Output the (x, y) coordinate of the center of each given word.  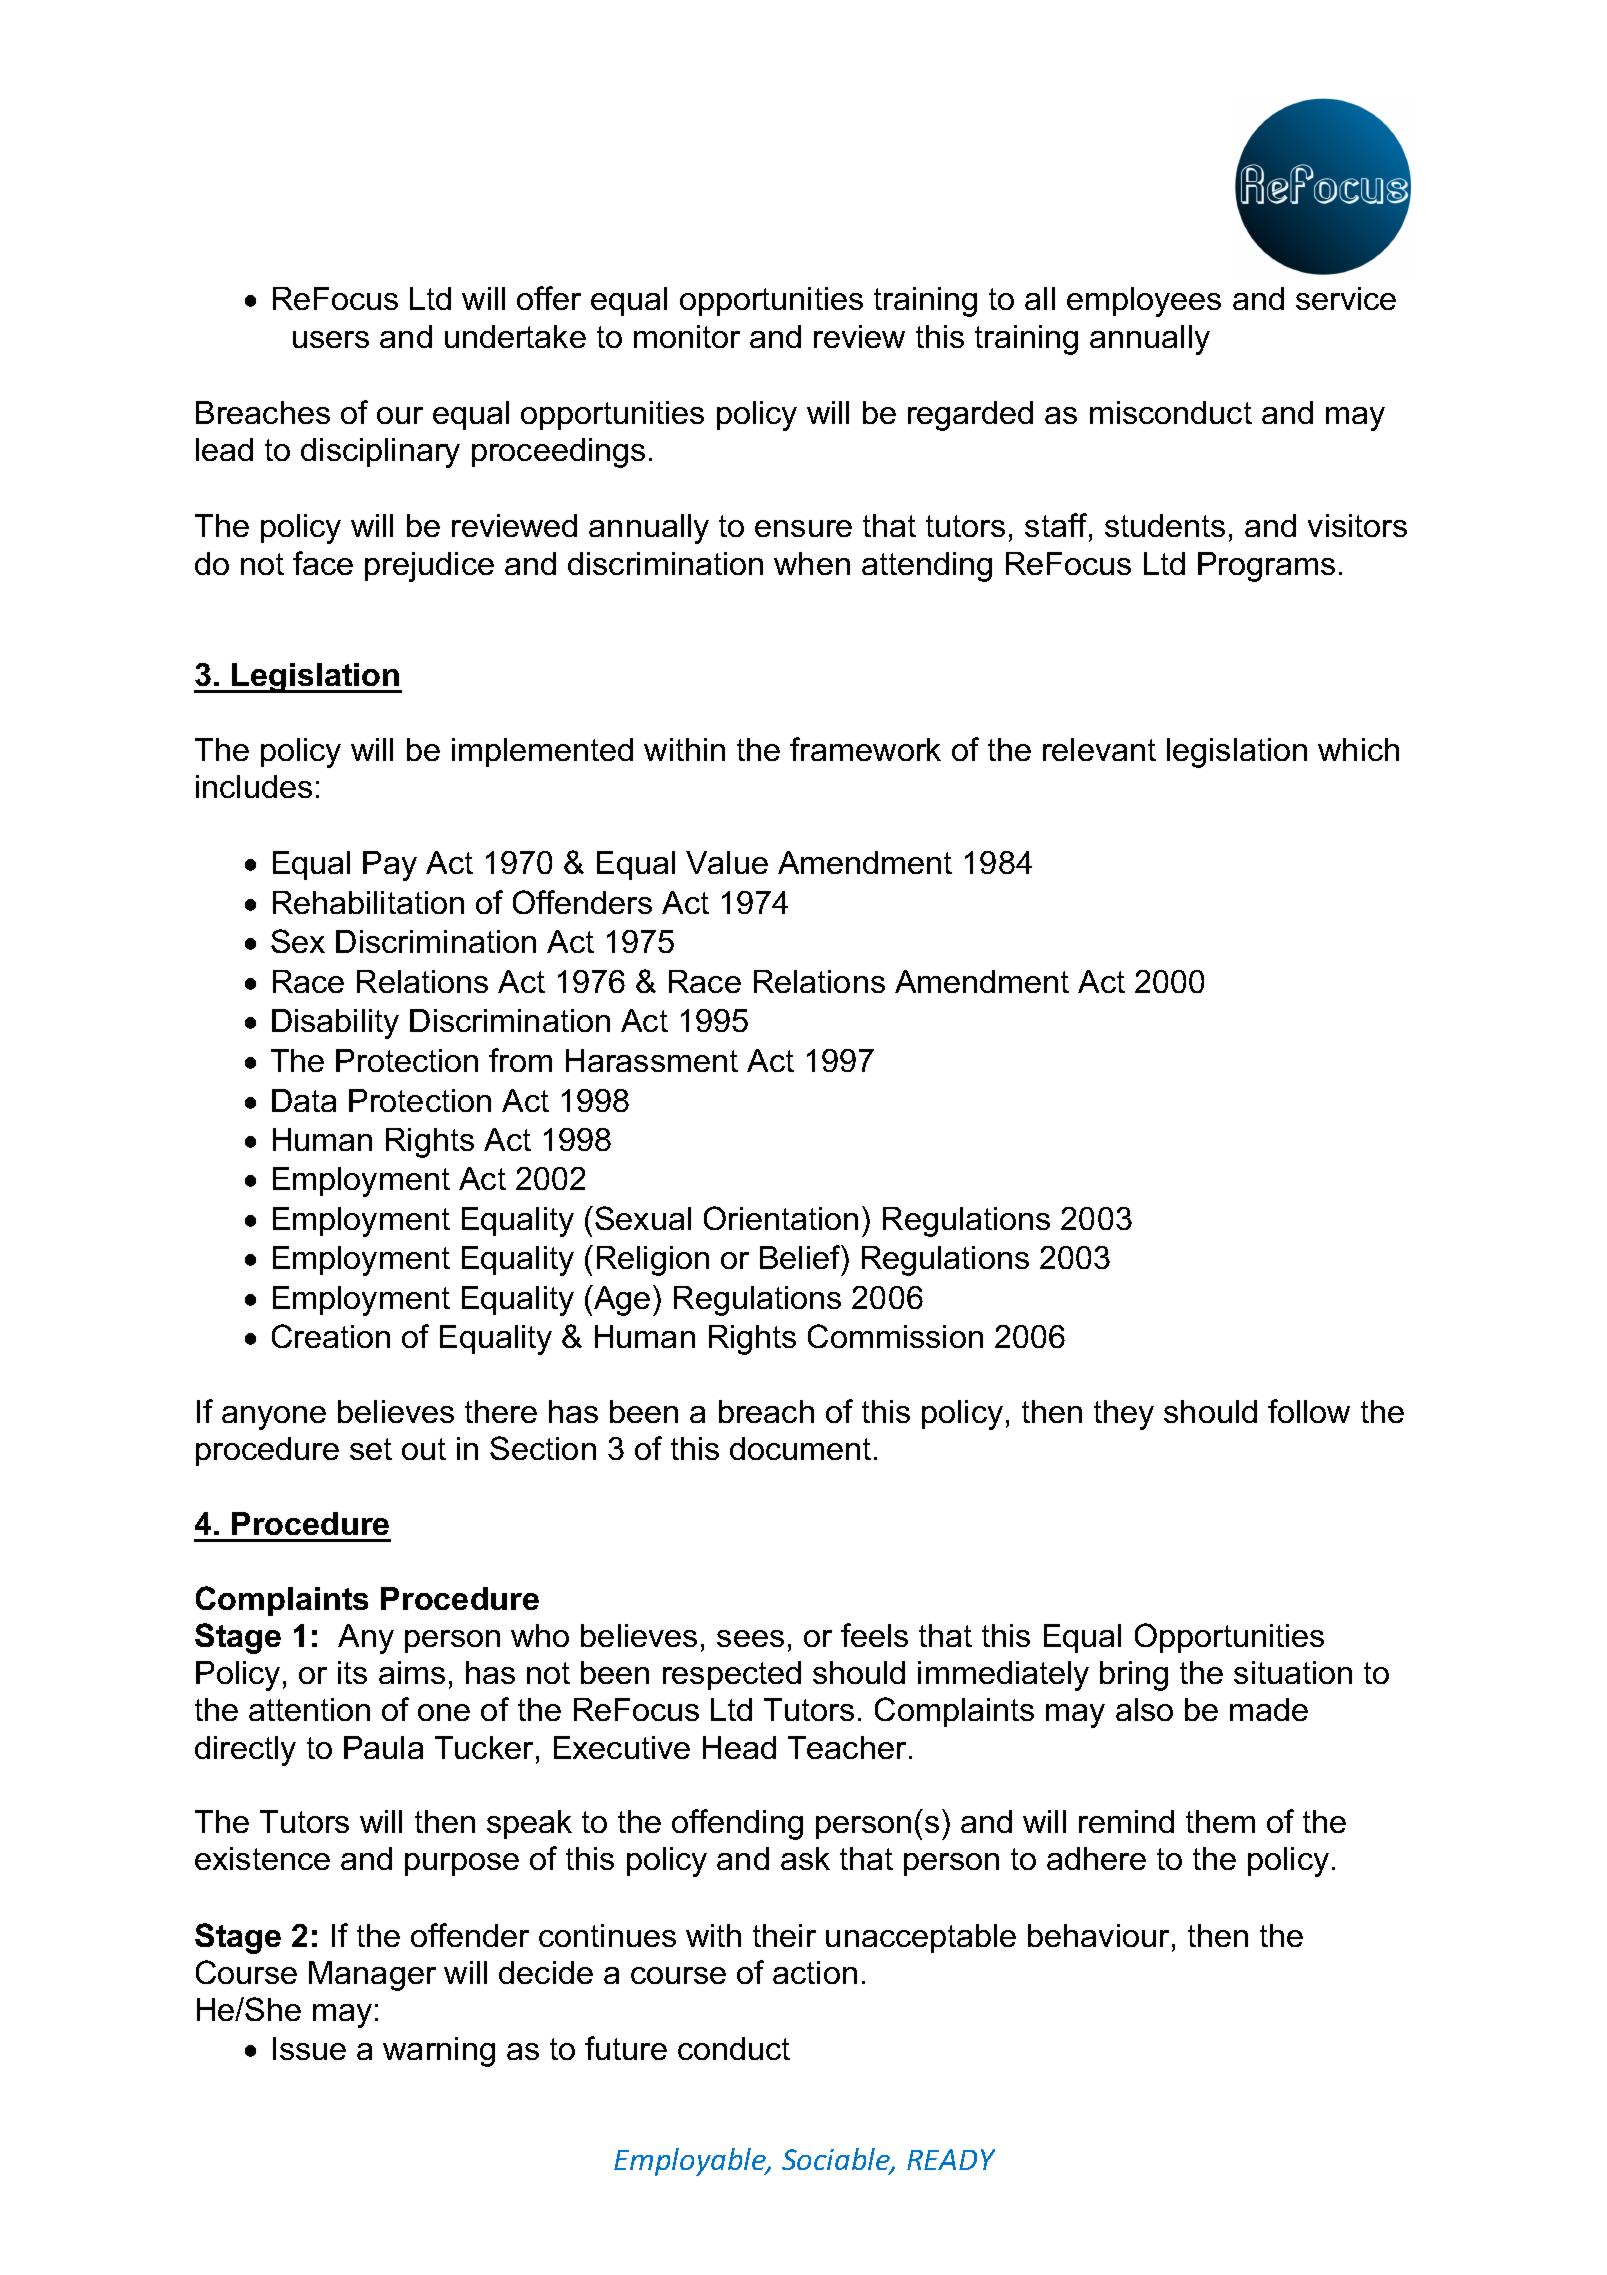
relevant (1099, 749)
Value (727, 862)
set (371, 1449)
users (331, 339)
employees (1144, 302)
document (800, 1448)
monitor (687, 336)
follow (1309, 1411)
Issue (309, 2048)
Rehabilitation (368, 902)
